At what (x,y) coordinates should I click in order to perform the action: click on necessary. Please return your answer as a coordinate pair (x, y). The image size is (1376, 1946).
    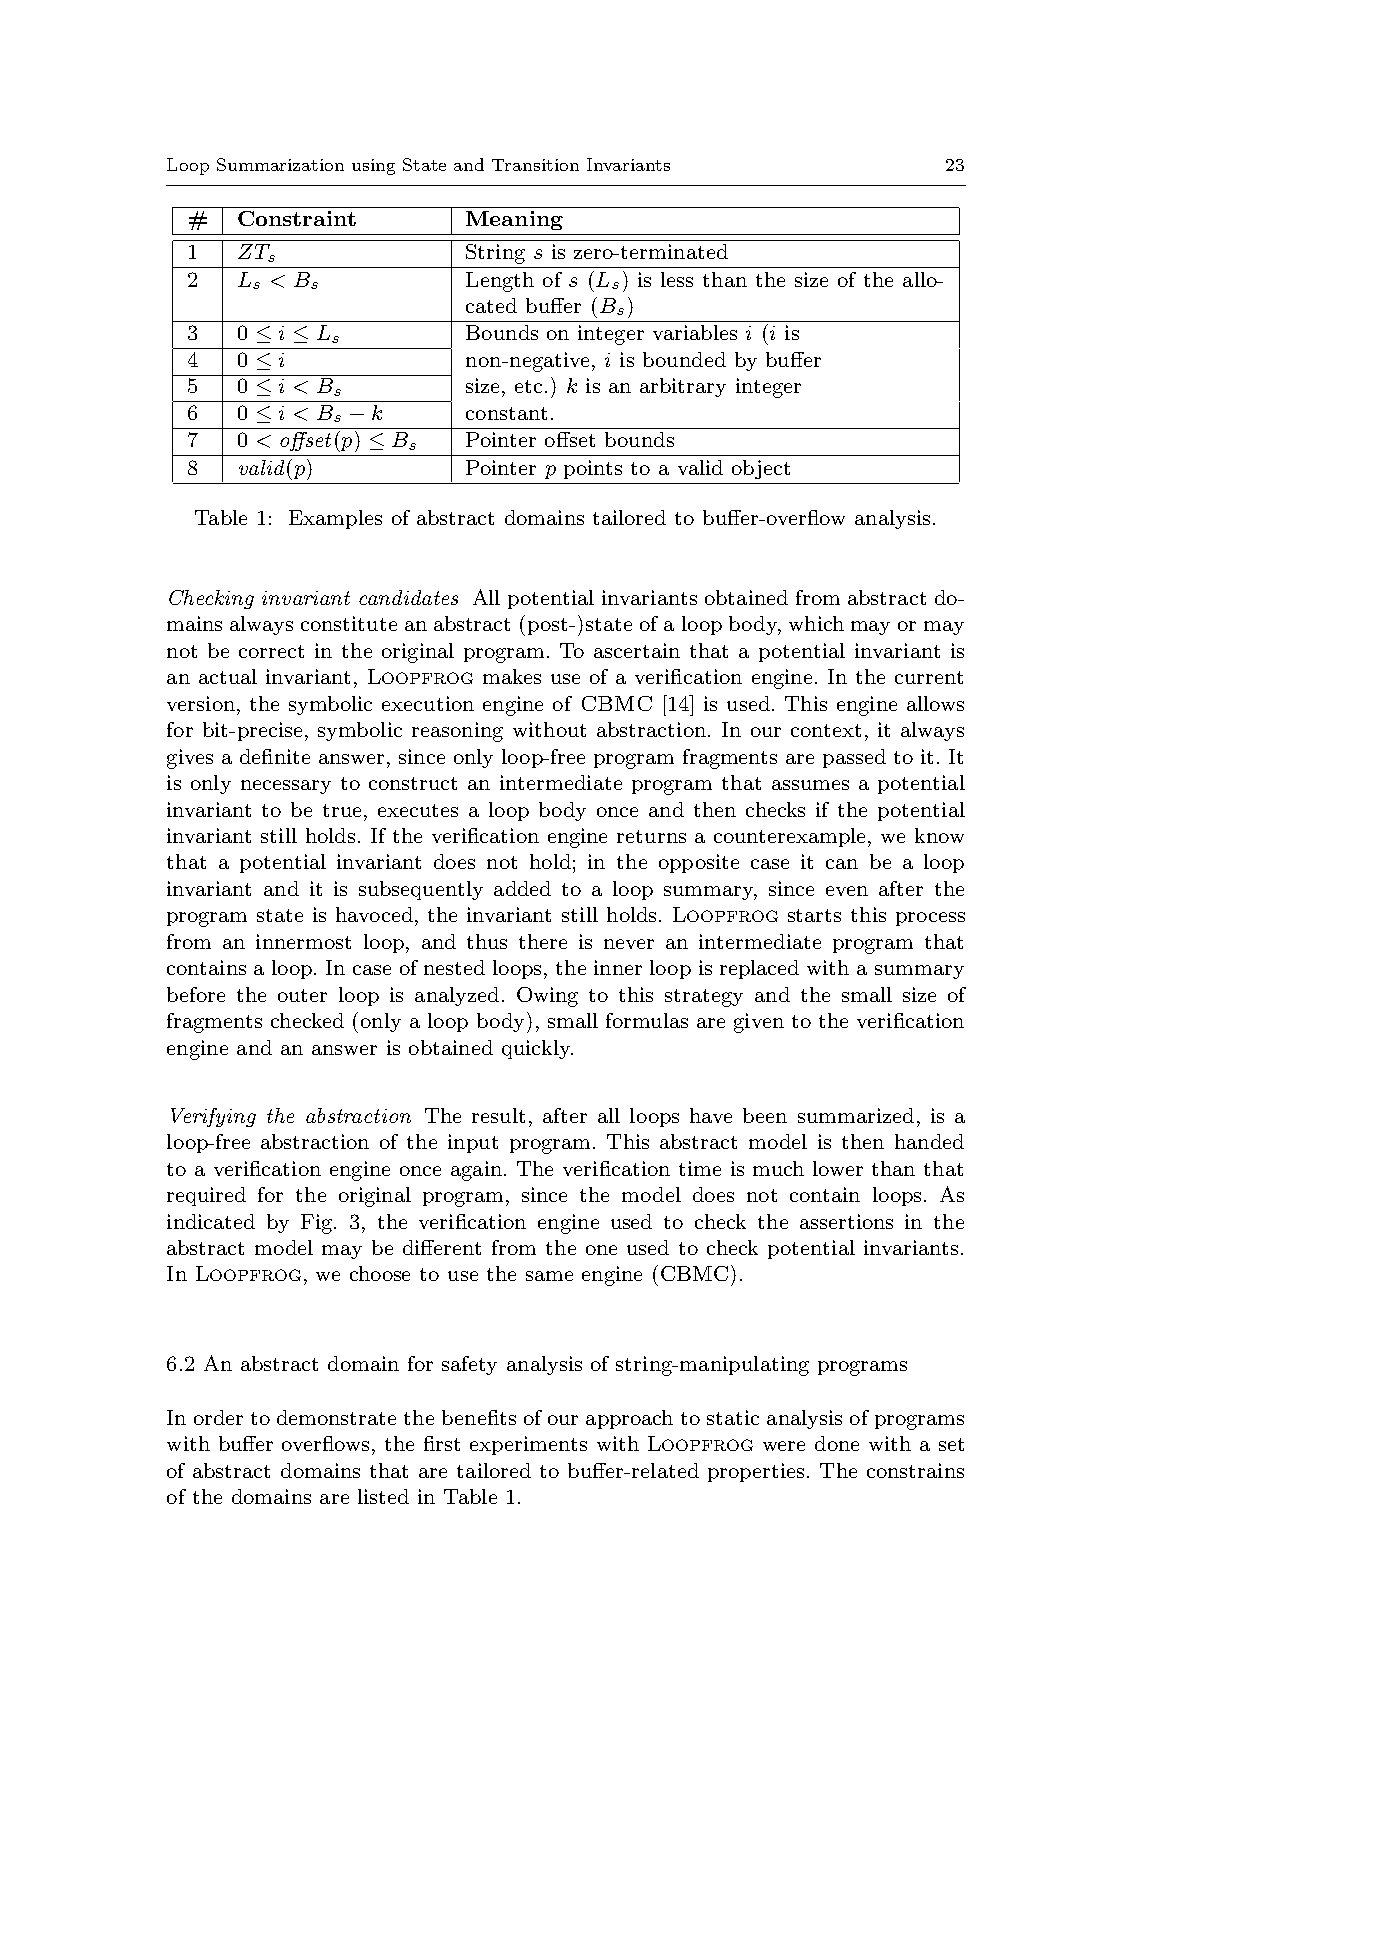
    Looking at the image, I should click on (286, 787).
